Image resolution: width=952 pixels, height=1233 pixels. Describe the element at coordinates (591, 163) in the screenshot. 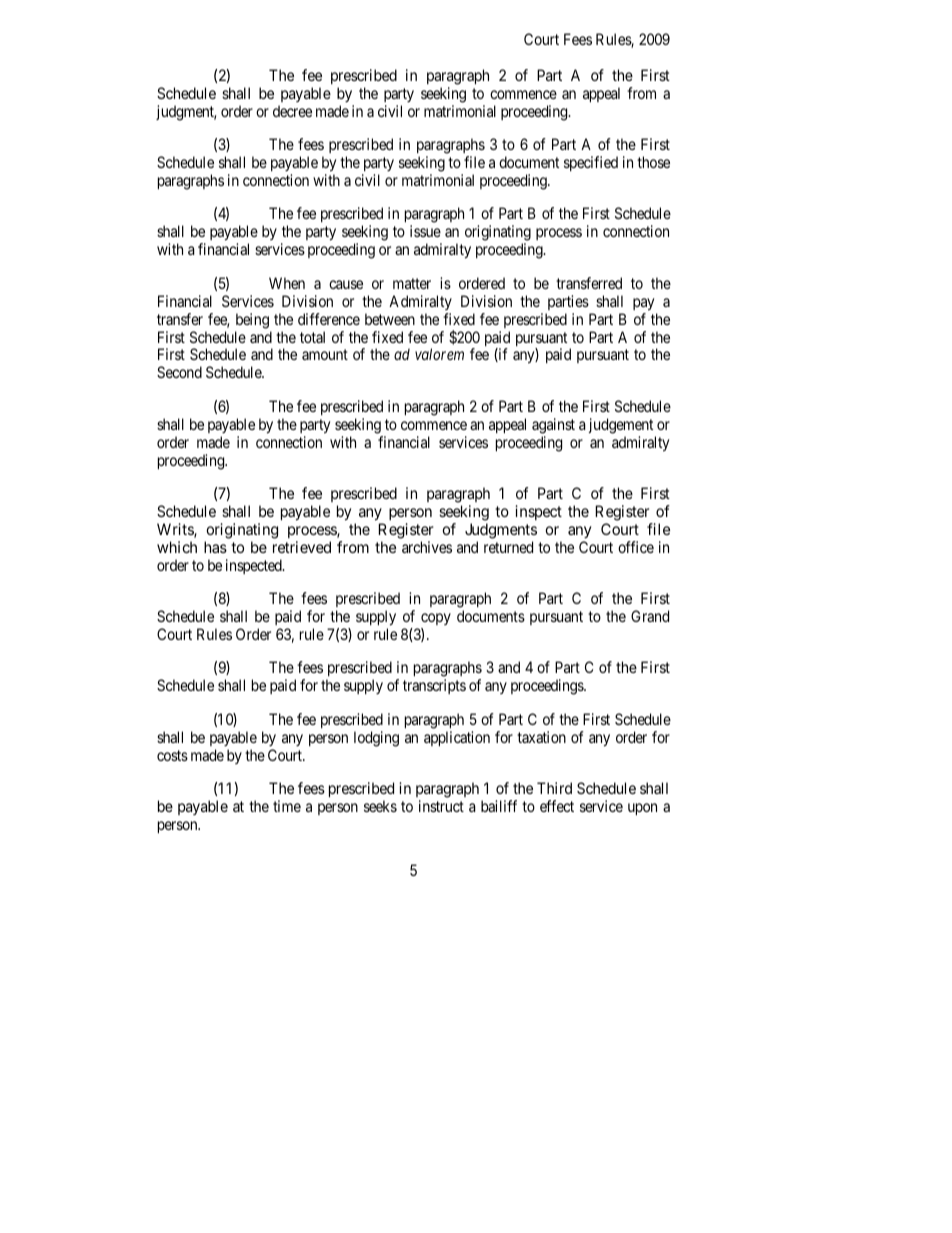

I see `specified` at that location.
